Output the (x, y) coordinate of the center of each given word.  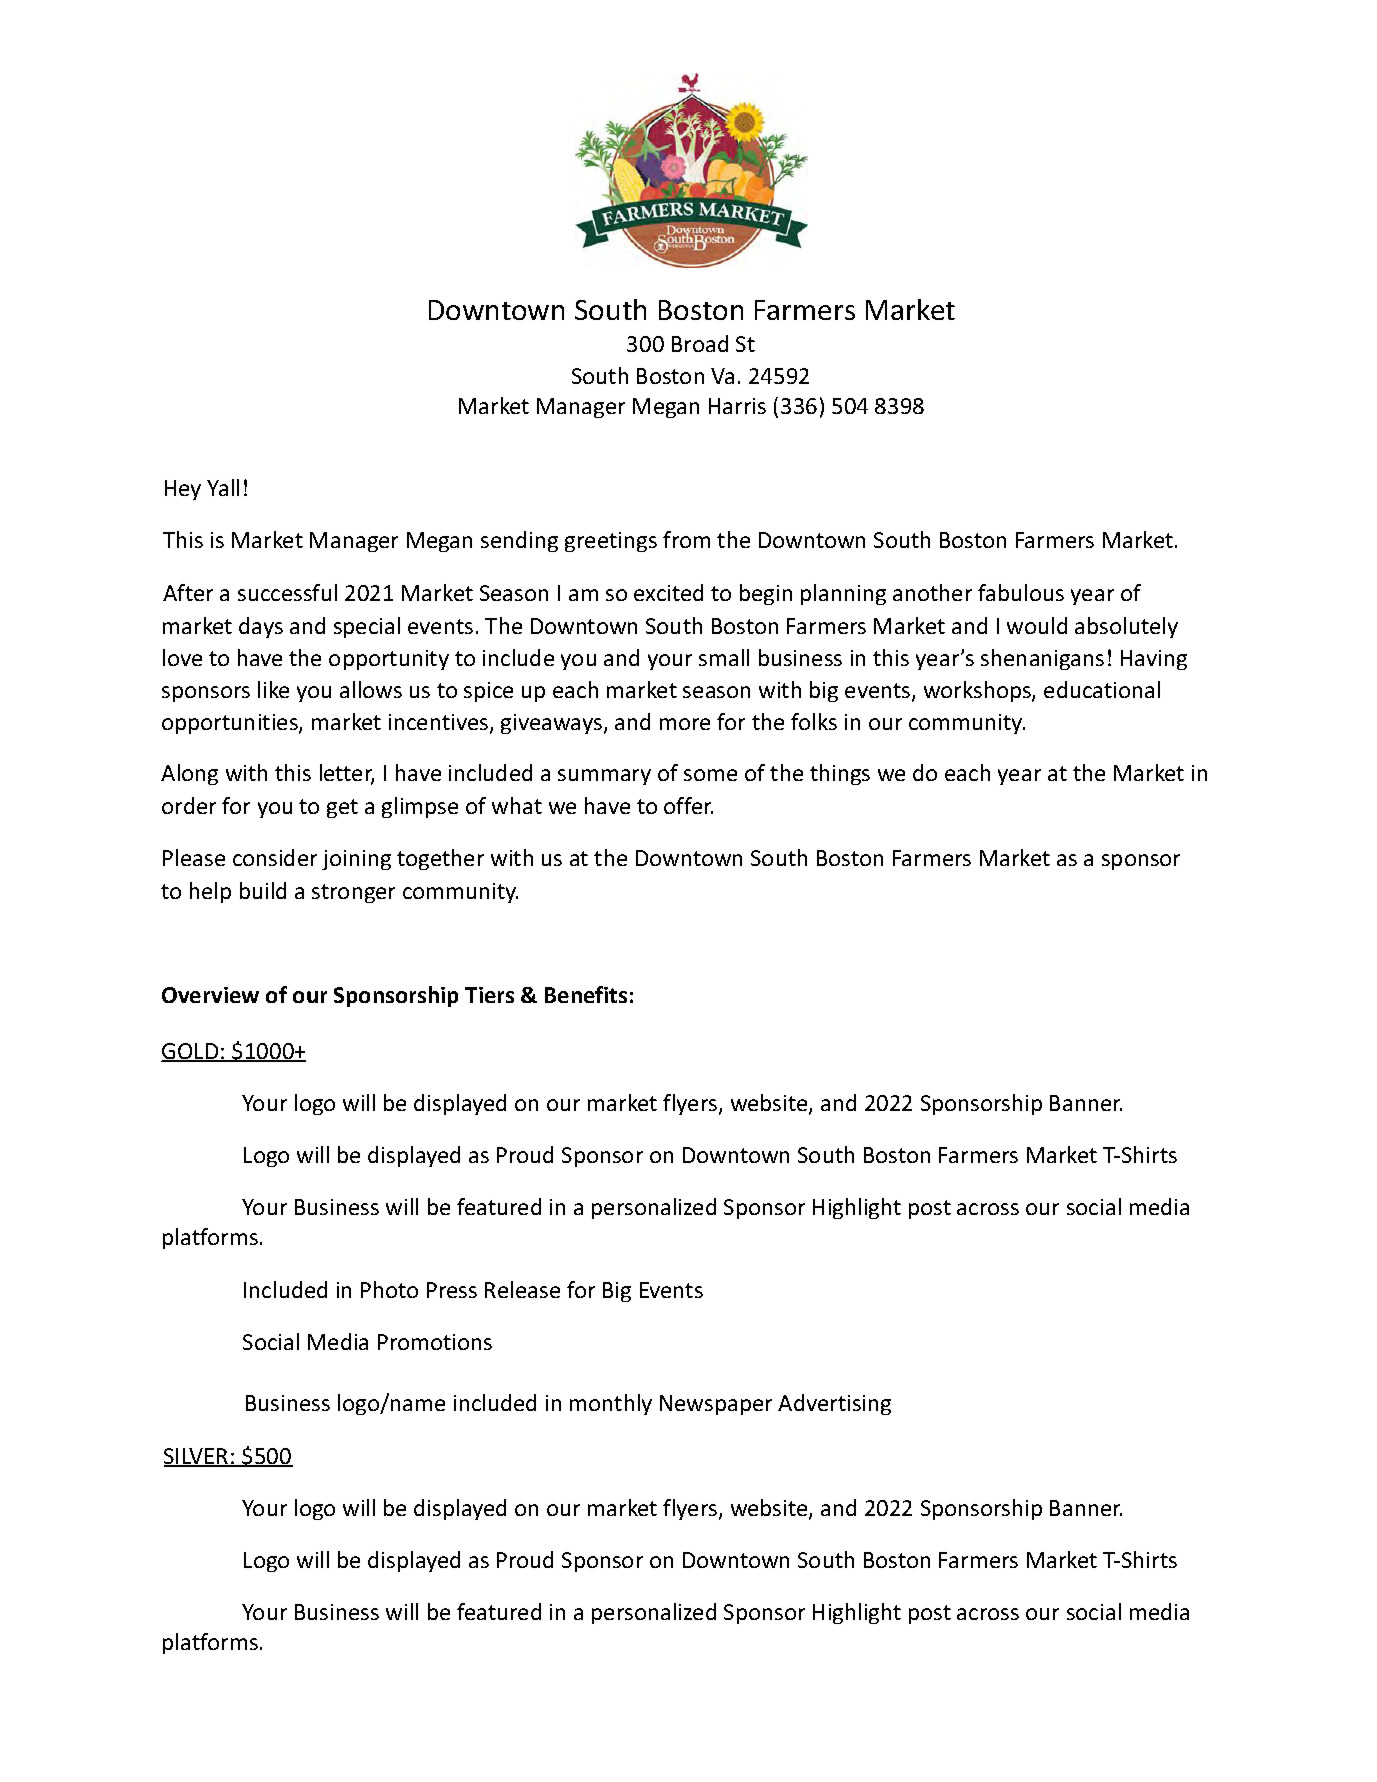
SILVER (197, 1457)
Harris (737, 406)
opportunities (231, 724)
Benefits (586, 994)
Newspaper (716, 1405)
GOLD (191, 1052)
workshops (978, 691)
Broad (700, 343)
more (685, 724)
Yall (223, 487)
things (840, 774)
